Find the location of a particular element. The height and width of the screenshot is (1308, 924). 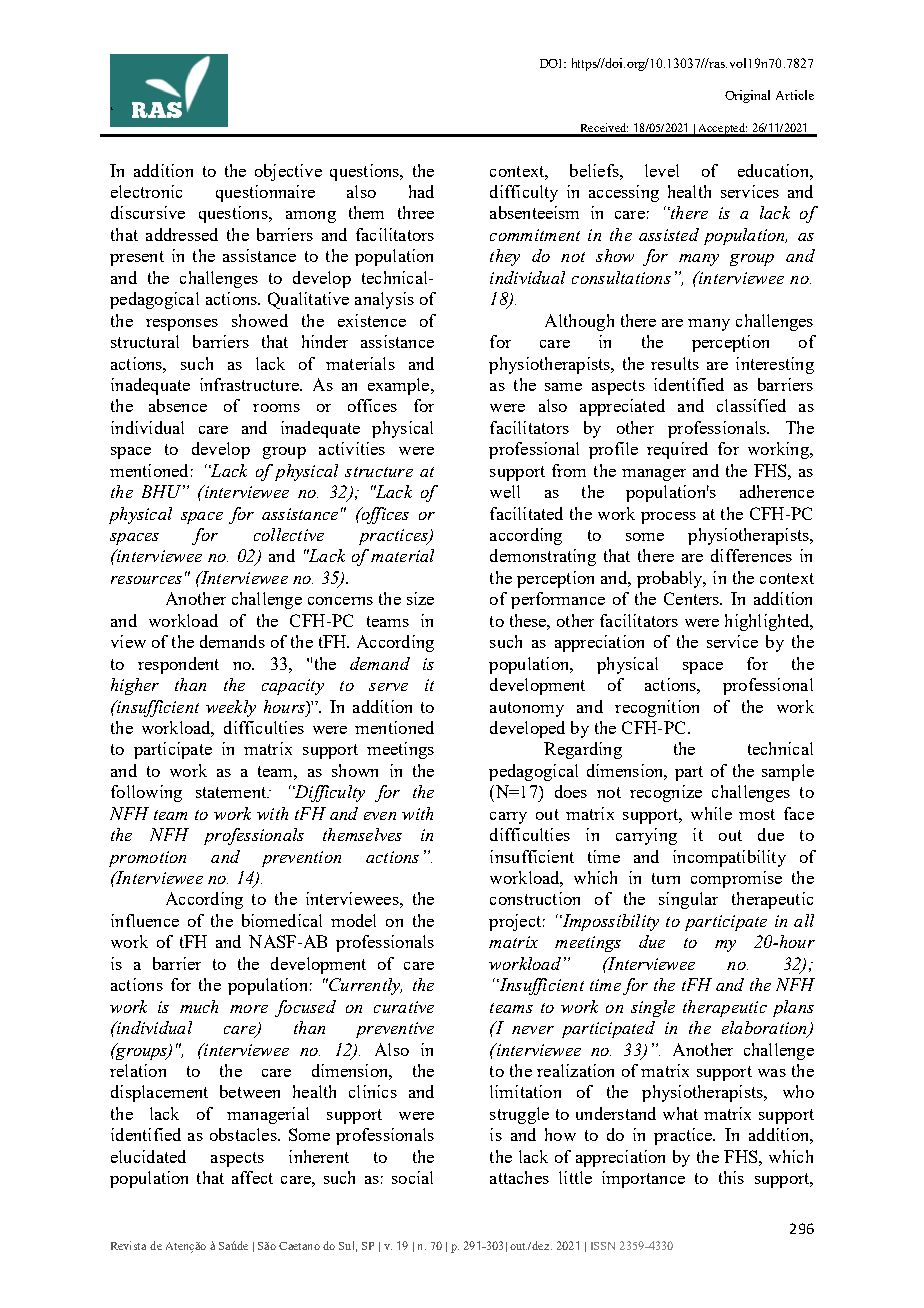

this is located at coordinates (731, 1177).
